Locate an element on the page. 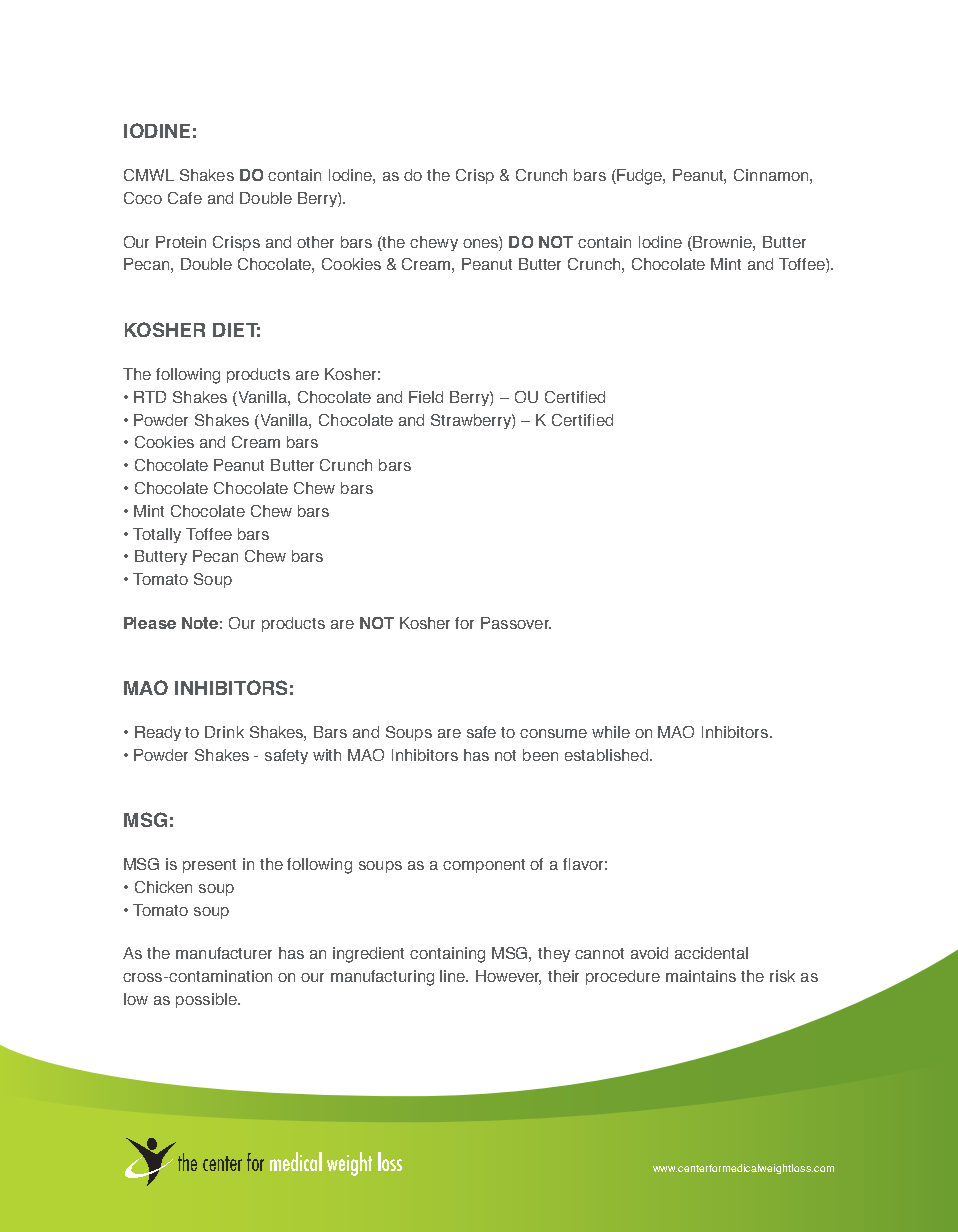 The image size is (958, 1232). Totally is located at coordinates (157, 535).
